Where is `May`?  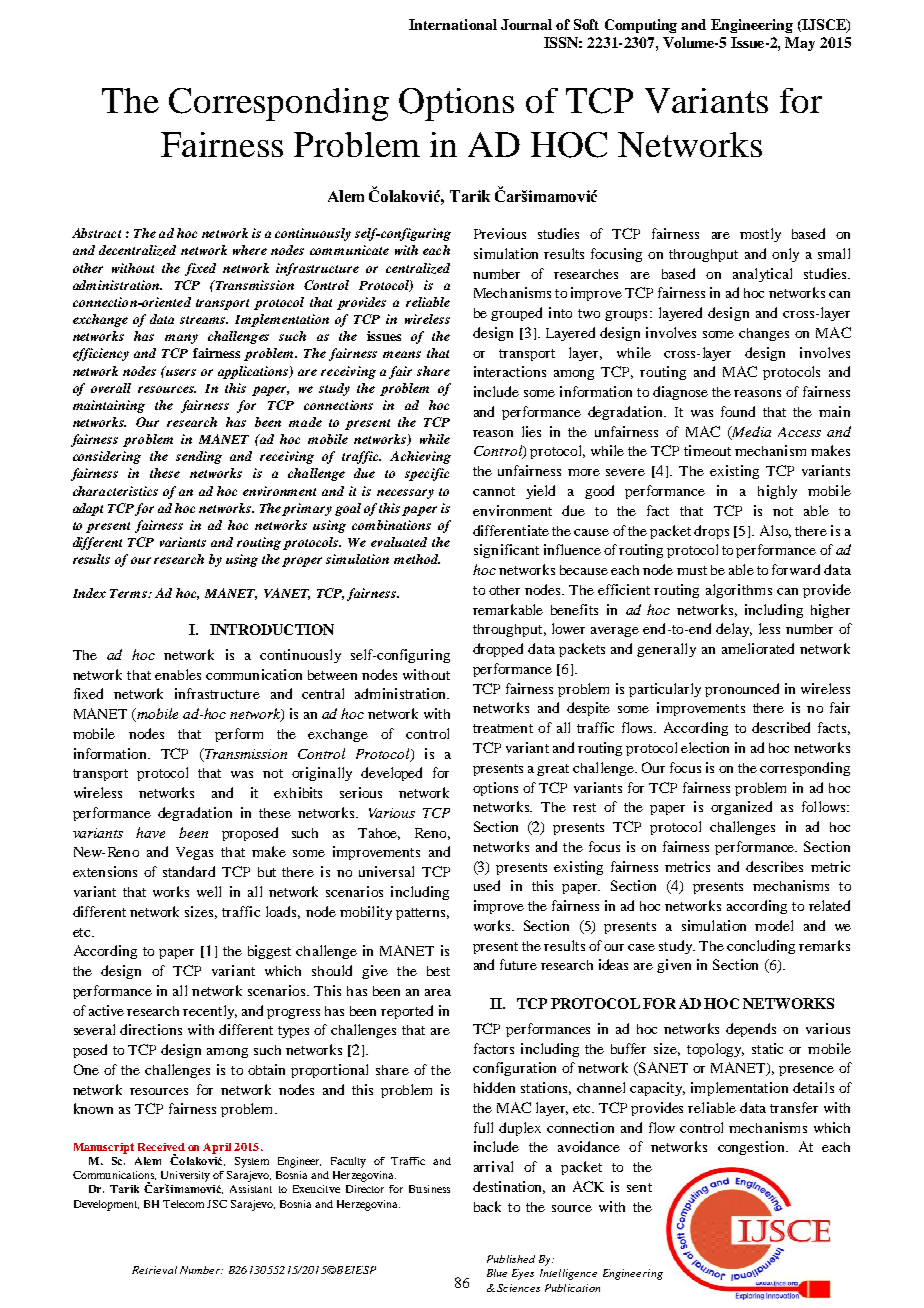
May is located at coordinates (800, 44).
